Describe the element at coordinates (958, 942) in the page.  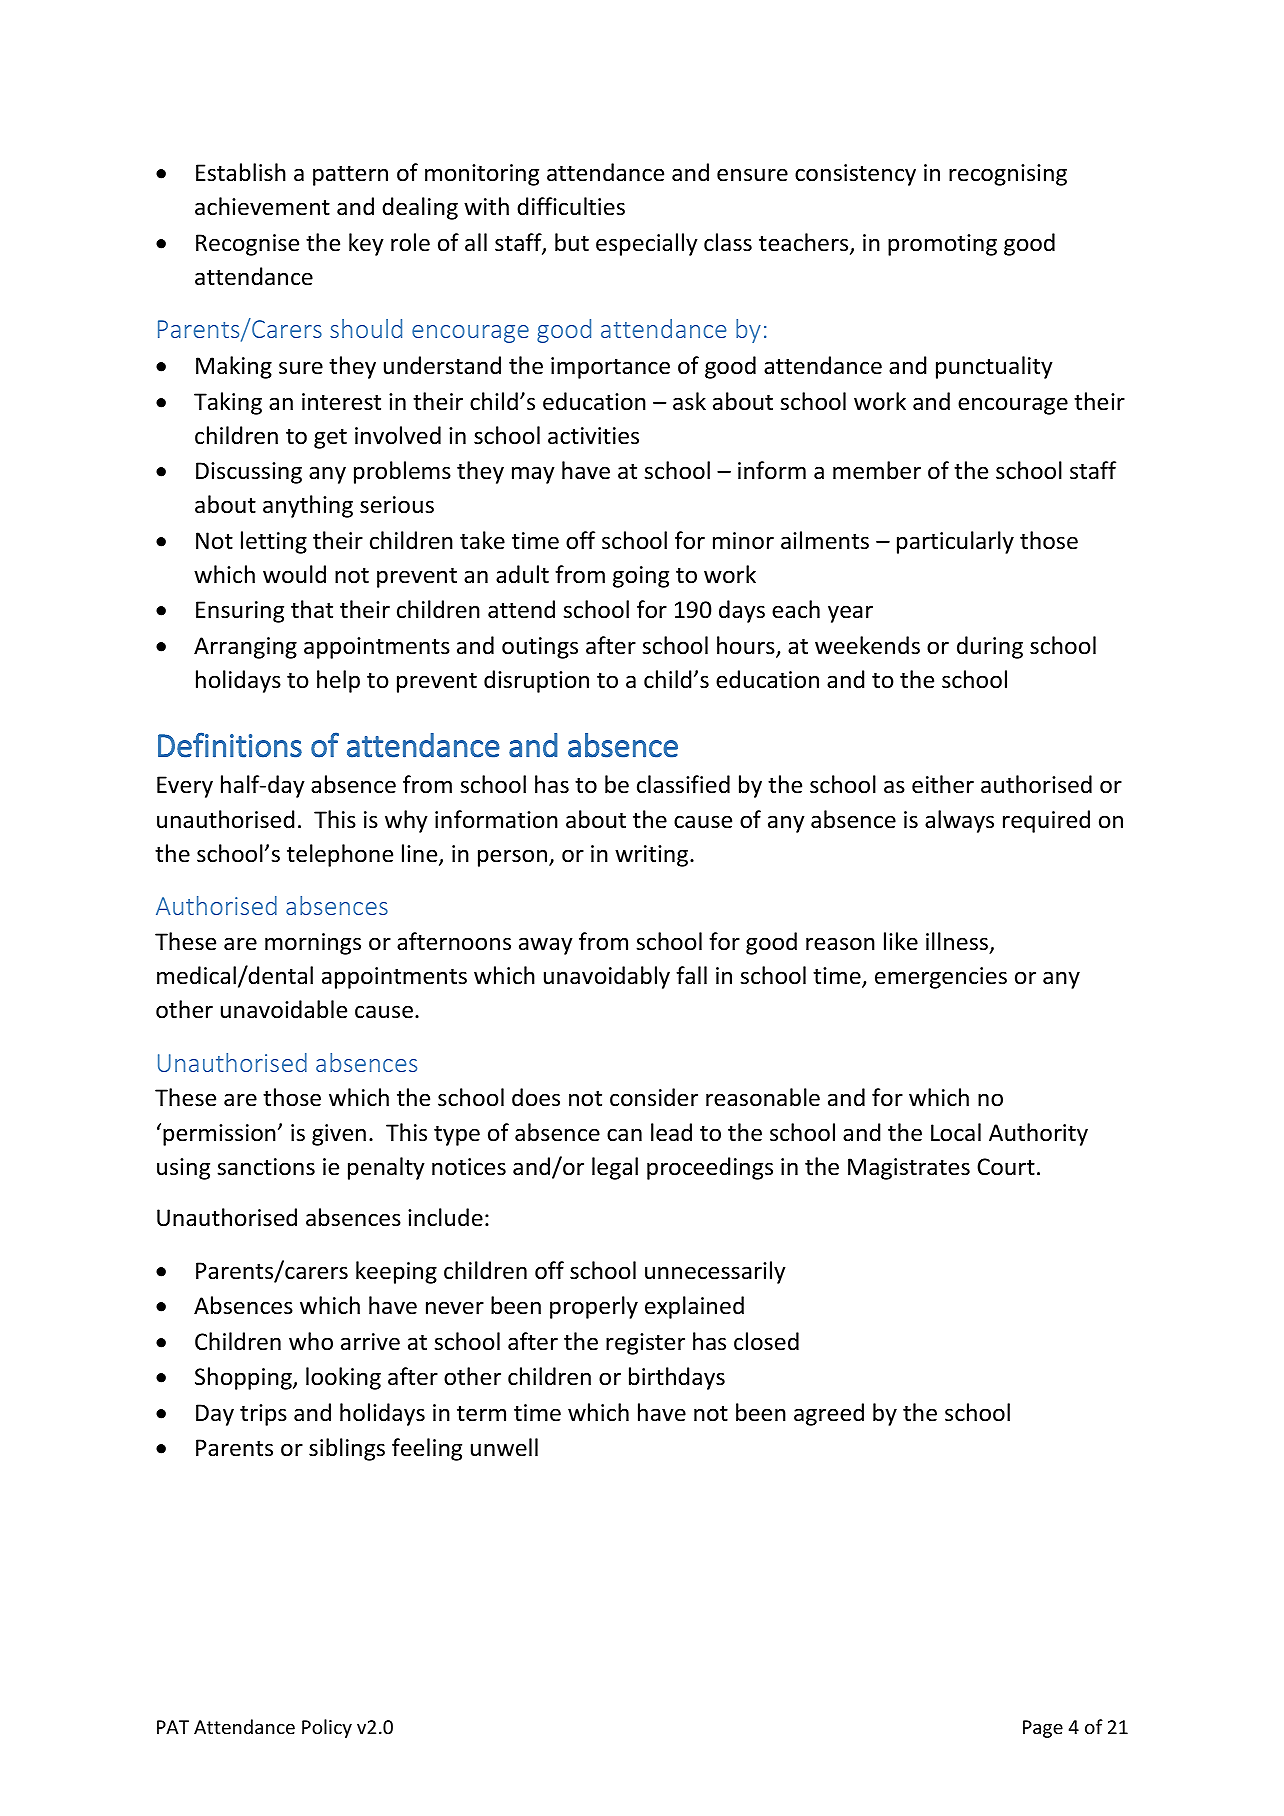
I see `illness` at that location.
